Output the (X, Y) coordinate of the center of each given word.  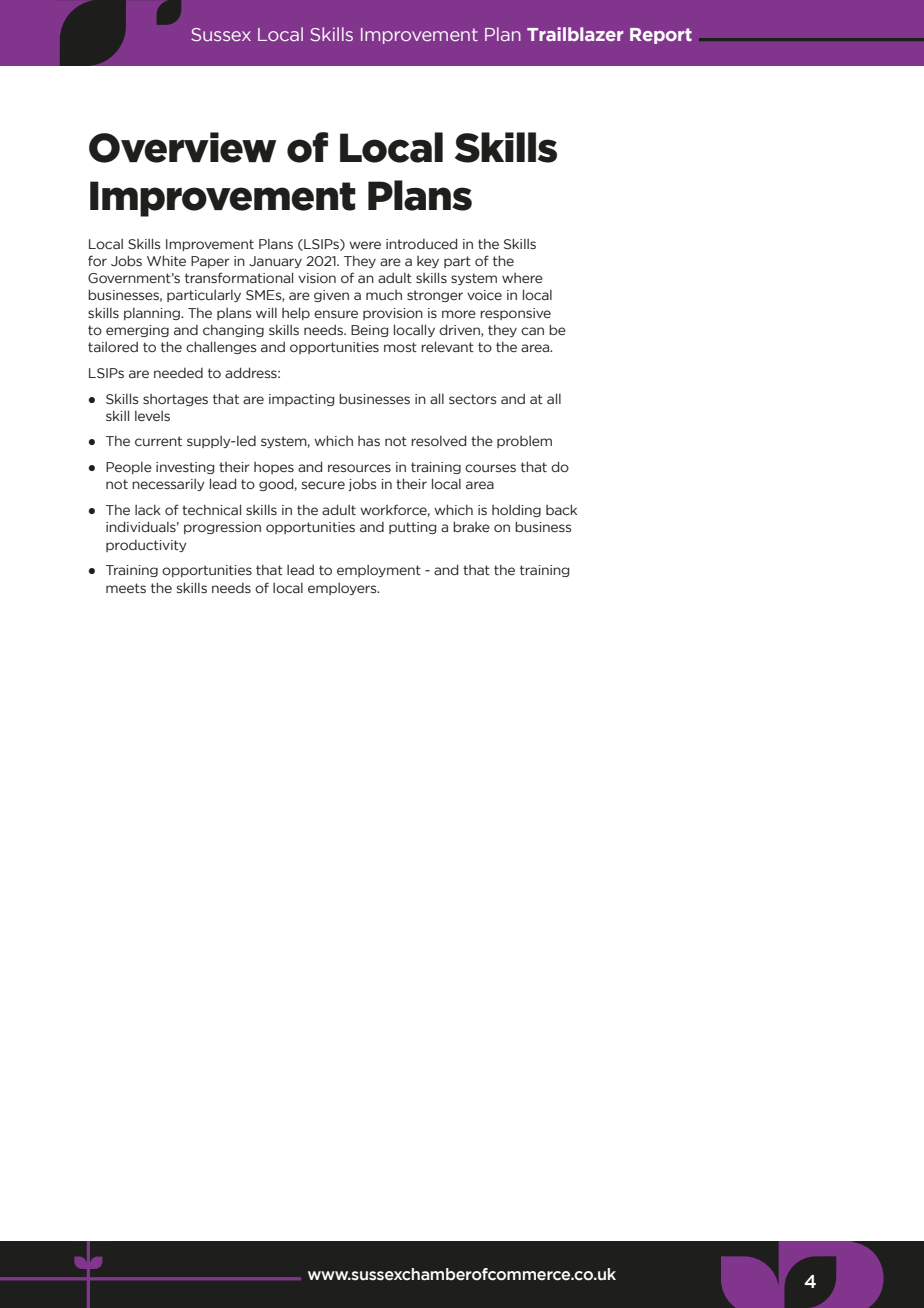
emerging (137, 331)
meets (126, 588)
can (532, 331)
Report (661, 36)
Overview (182, 147)
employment (379, 571)
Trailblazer (575, 34)
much (384, 295)
